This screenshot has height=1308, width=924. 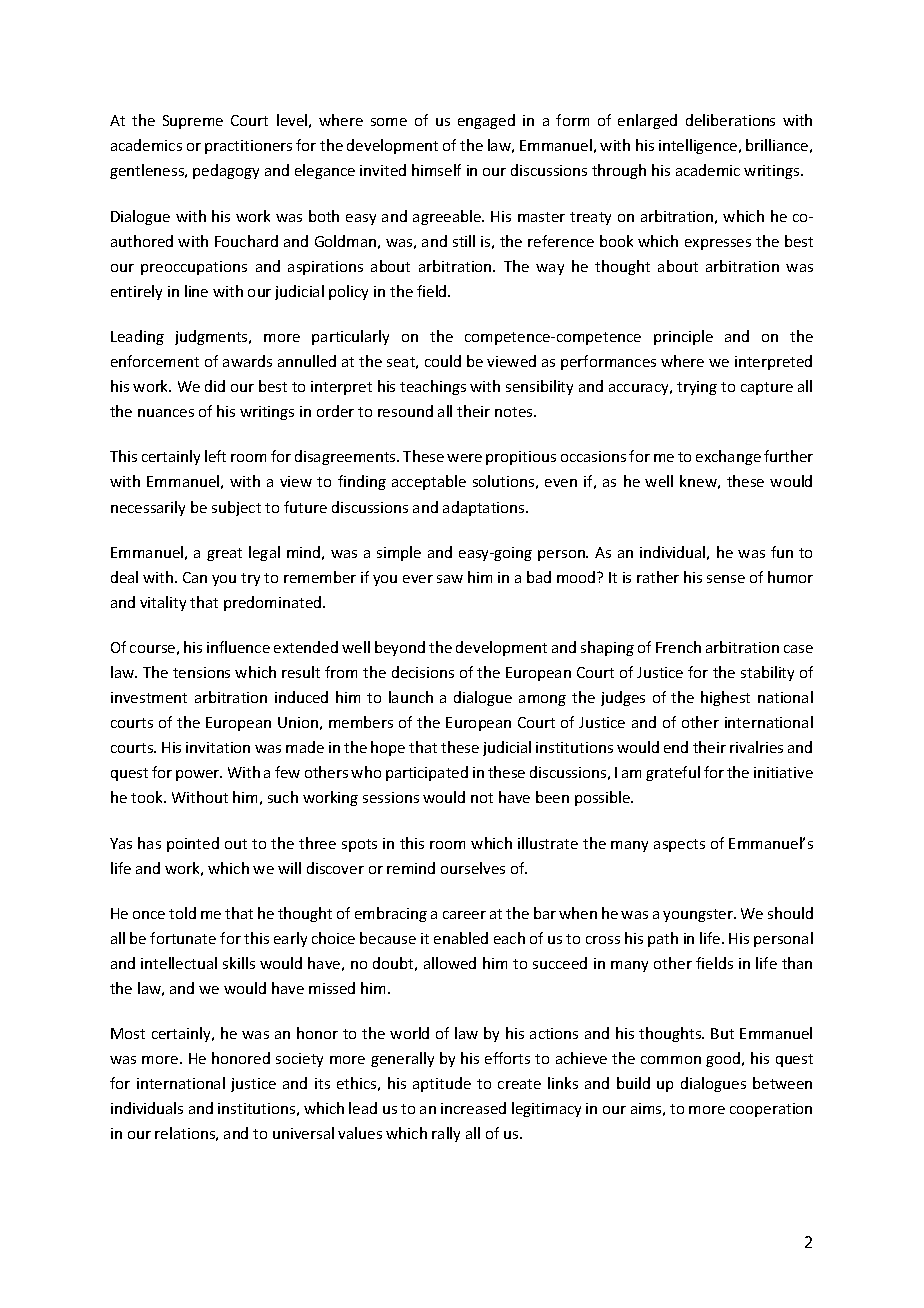 I want to click on cooperation, so click(x=771, y=1110).
